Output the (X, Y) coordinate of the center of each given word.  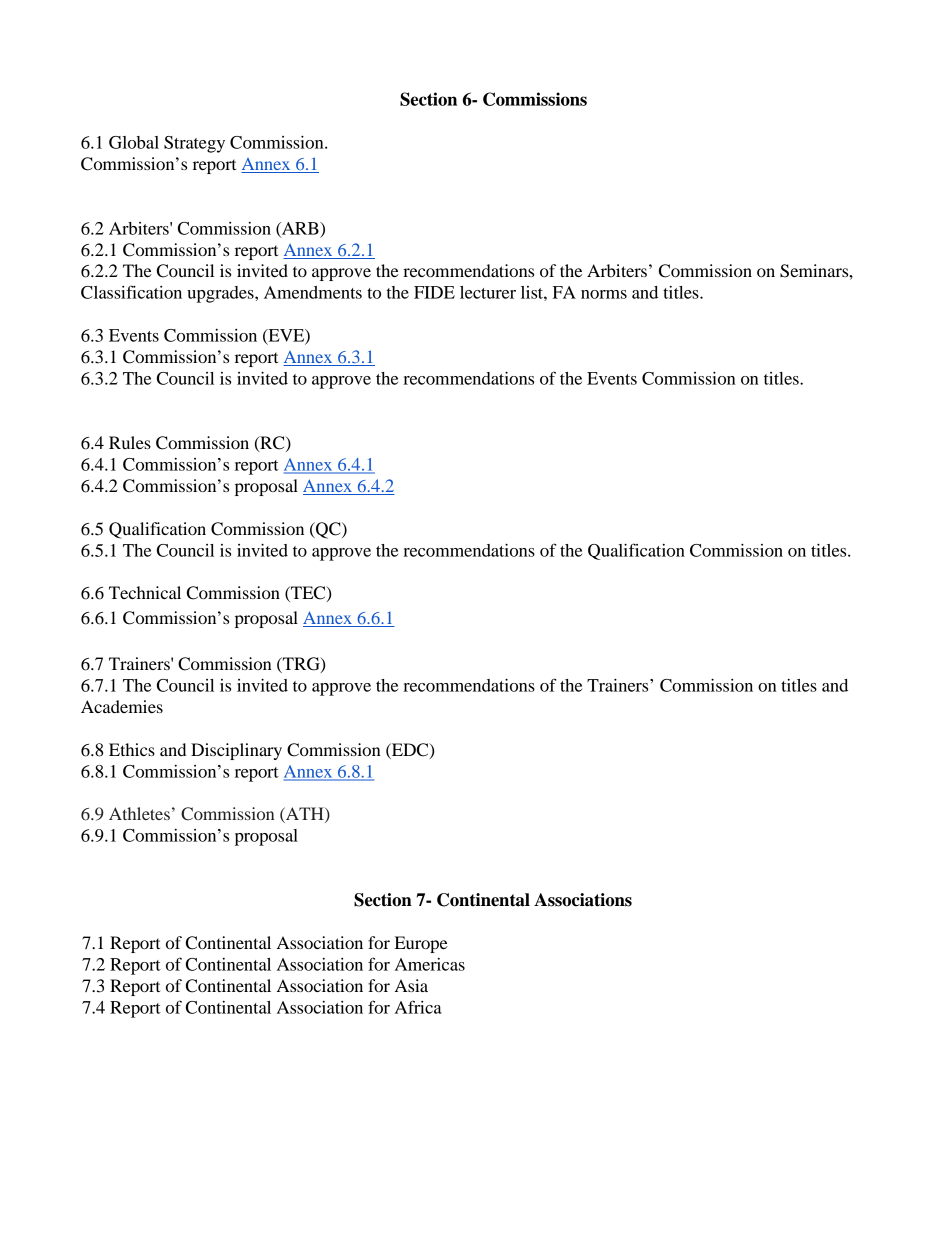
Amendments (313, 292)
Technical (145, 592)
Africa (418, 1007)
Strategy (194, 144)
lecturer (488, 292)
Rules (130, 442)
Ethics (132, 749)
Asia (411, 985)
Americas (430, 964)
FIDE (434, 292)
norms (604, 294)
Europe (421, 944)
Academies (122, 706)
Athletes (139, 813)
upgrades (221, 294)
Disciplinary (236, 751)
